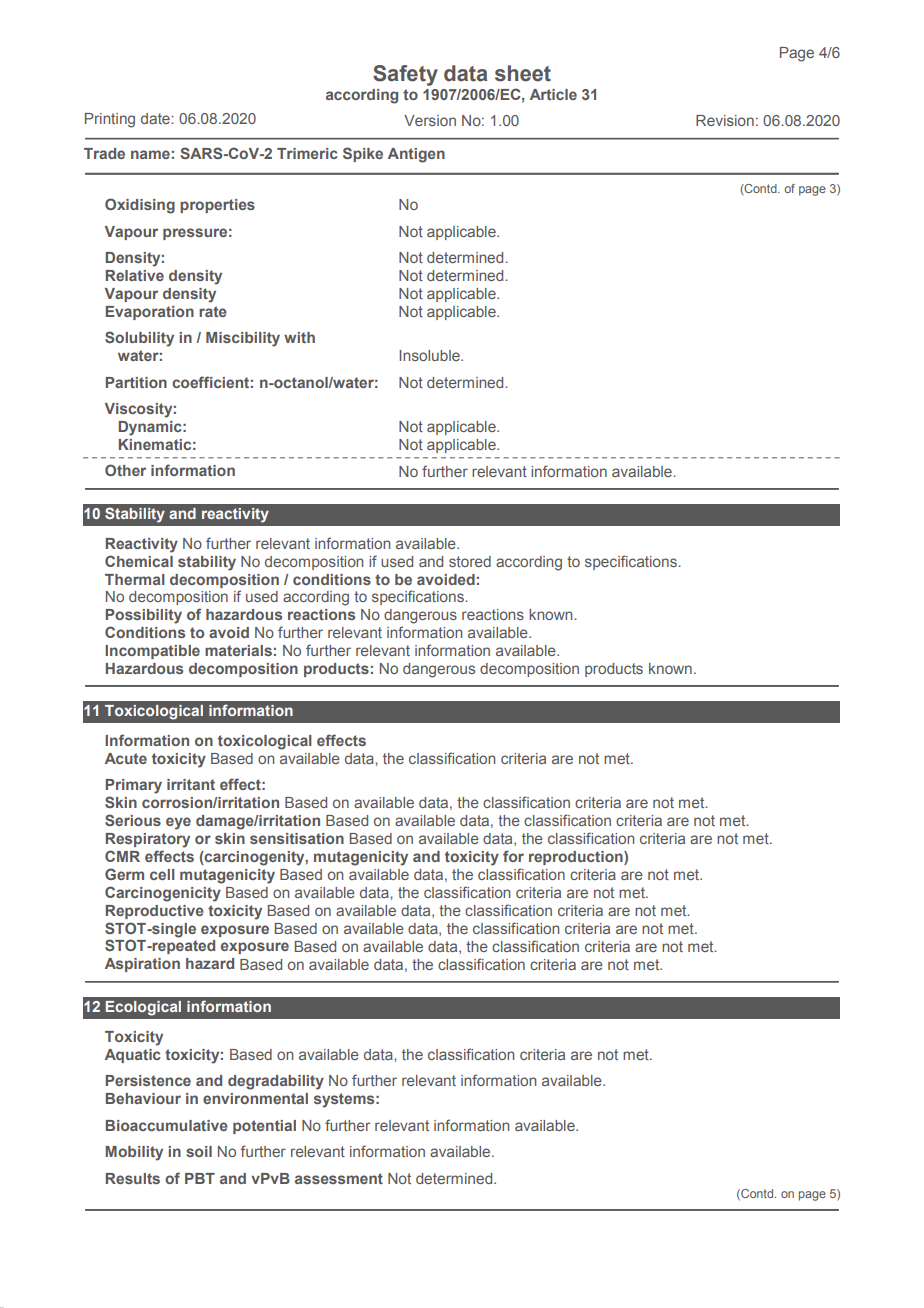 The width and height of the image is (924, 1308). What do you see at coordinates (162, 874) in the image?
I see `cell` at bounding box center [162, 874].
